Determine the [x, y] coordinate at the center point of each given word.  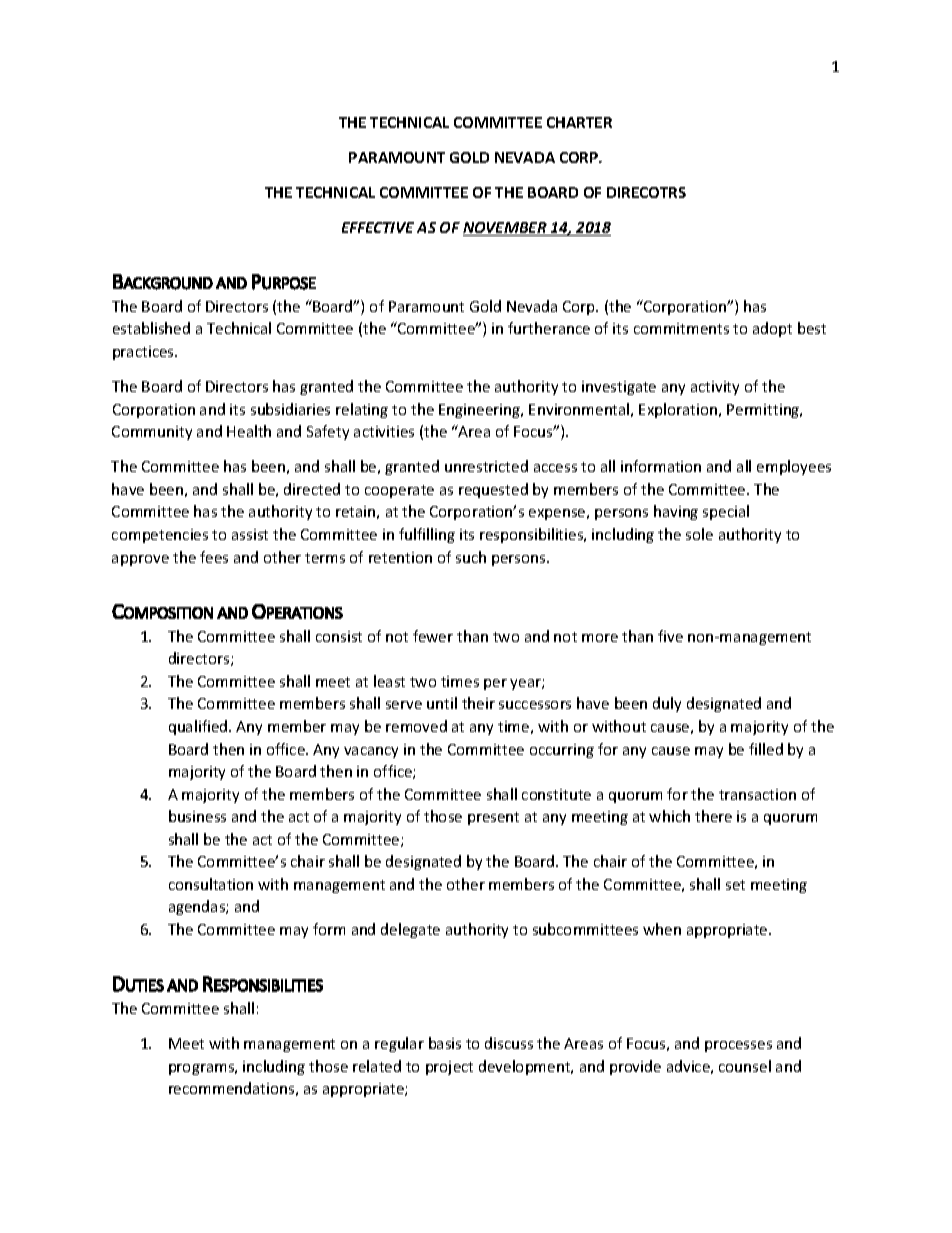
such [471, 557]
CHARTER [579, 122]
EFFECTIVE [378, 227]
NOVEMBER [506, 229]
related [377, 1066]
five [670, 636]
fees [214, 557]
